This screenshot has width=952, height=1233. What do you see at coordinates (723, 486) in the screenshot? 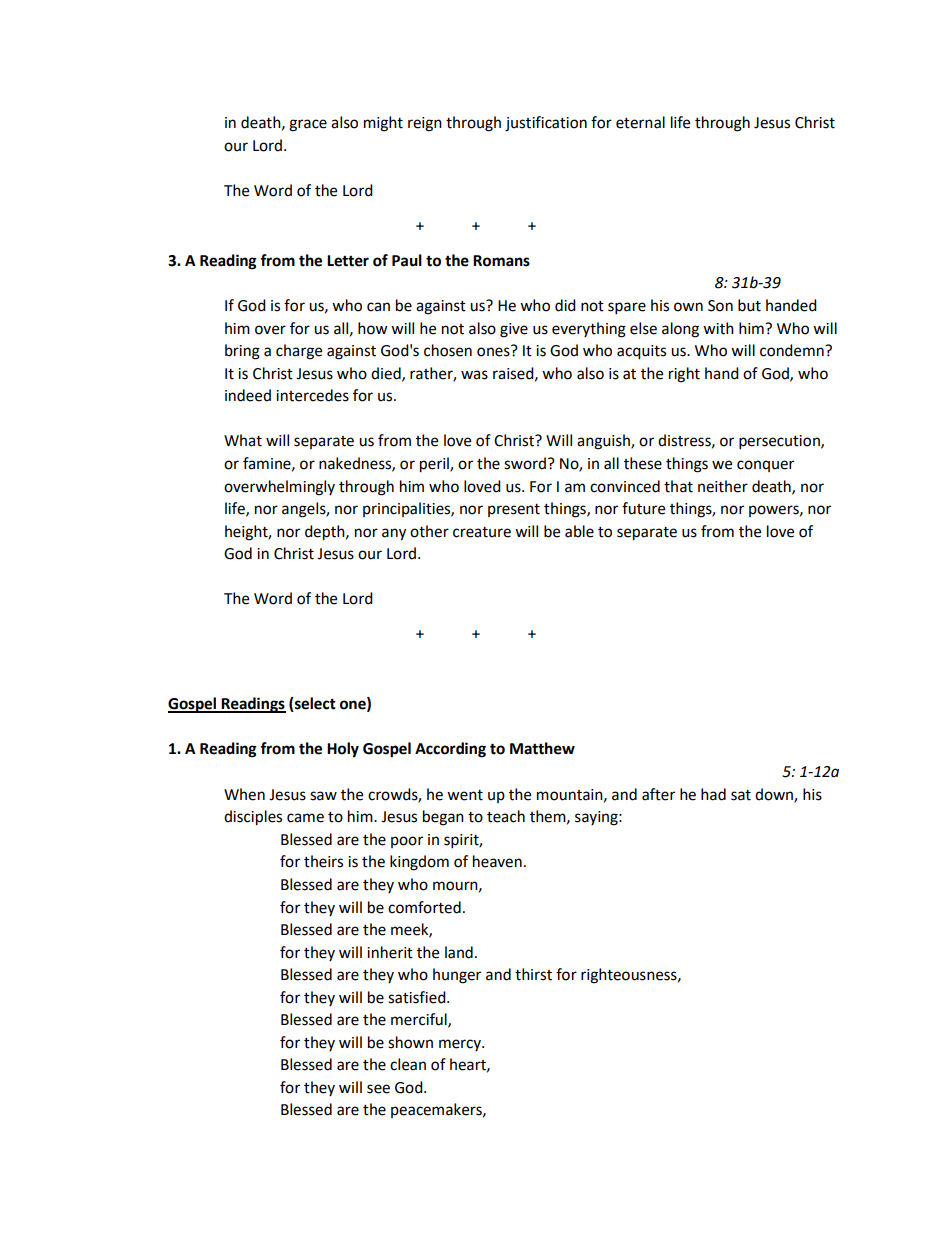
I see `neither` at bounding box center [723, 486].
